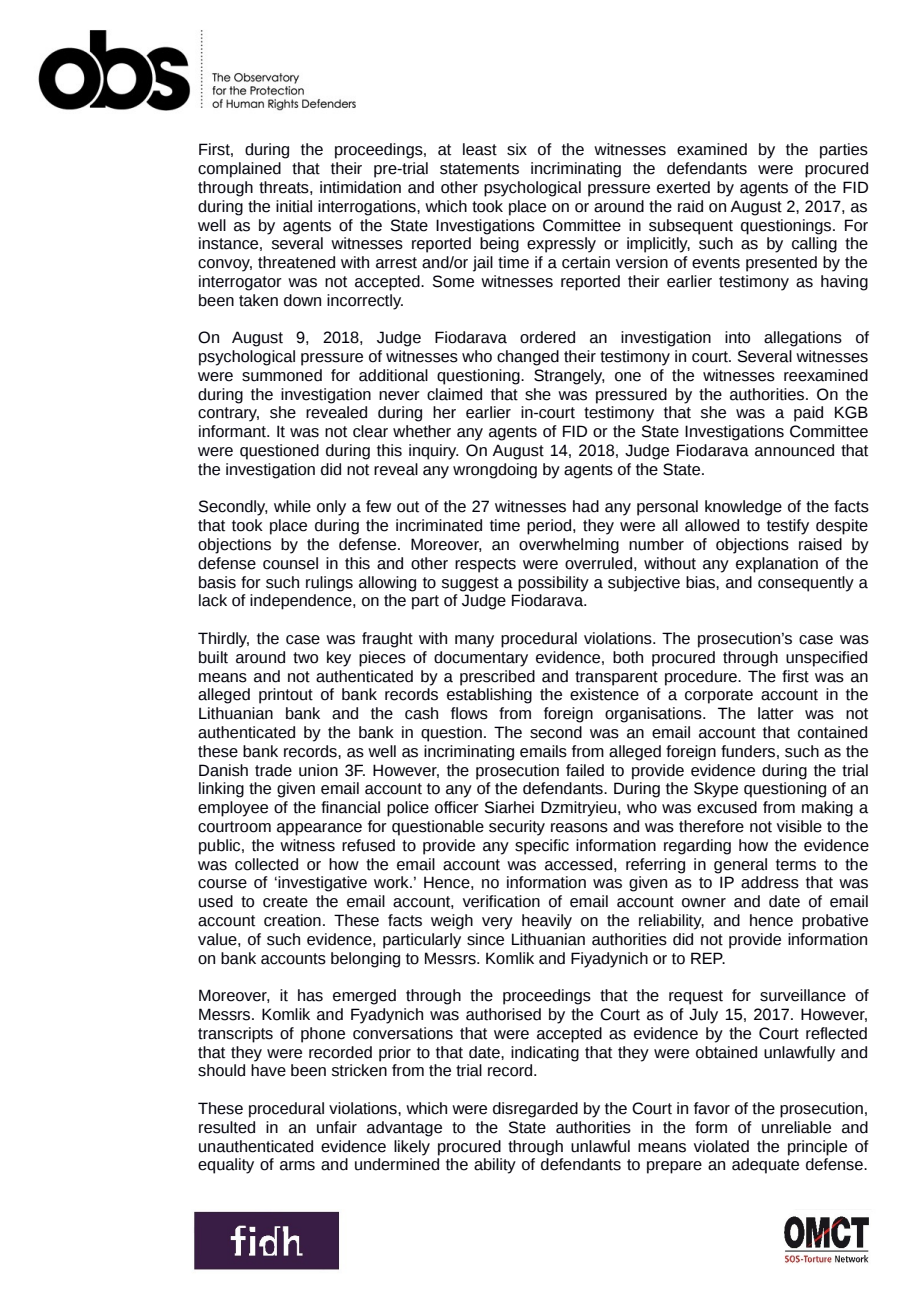 The width and height of the page is (924, 1308). Describe the element at coordinates (814, 245) in the page. I see `calling` at that location.
